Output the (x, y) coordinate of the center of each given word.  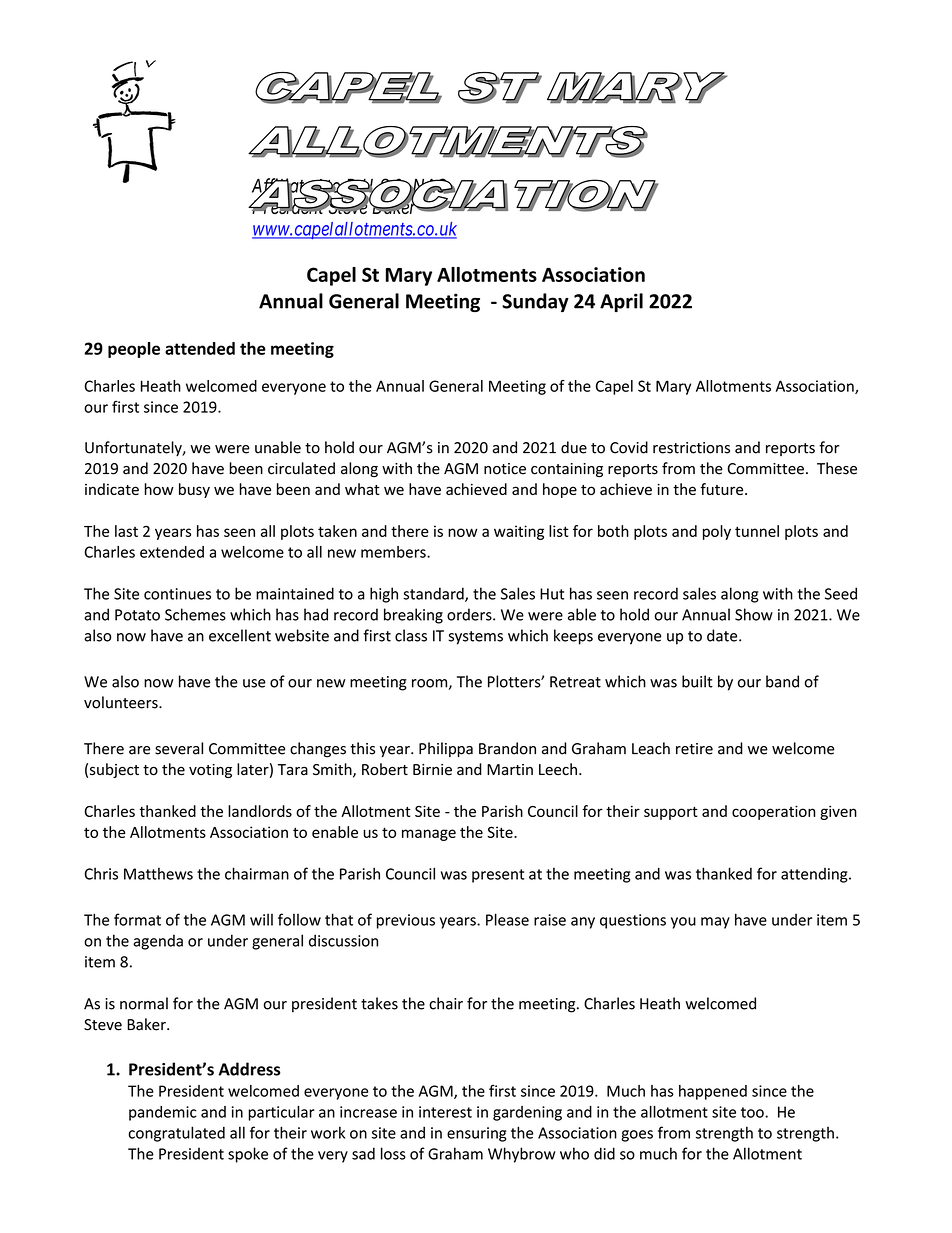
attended (200, 348)
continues (177, 594)
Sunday (535, 302)
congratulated (176, 1134)
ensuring (477, 1134)
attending (815, 875)
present (498, 876)
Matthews (158, 873)
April (621, 302)
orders (470, 614)
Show (754, 614)
